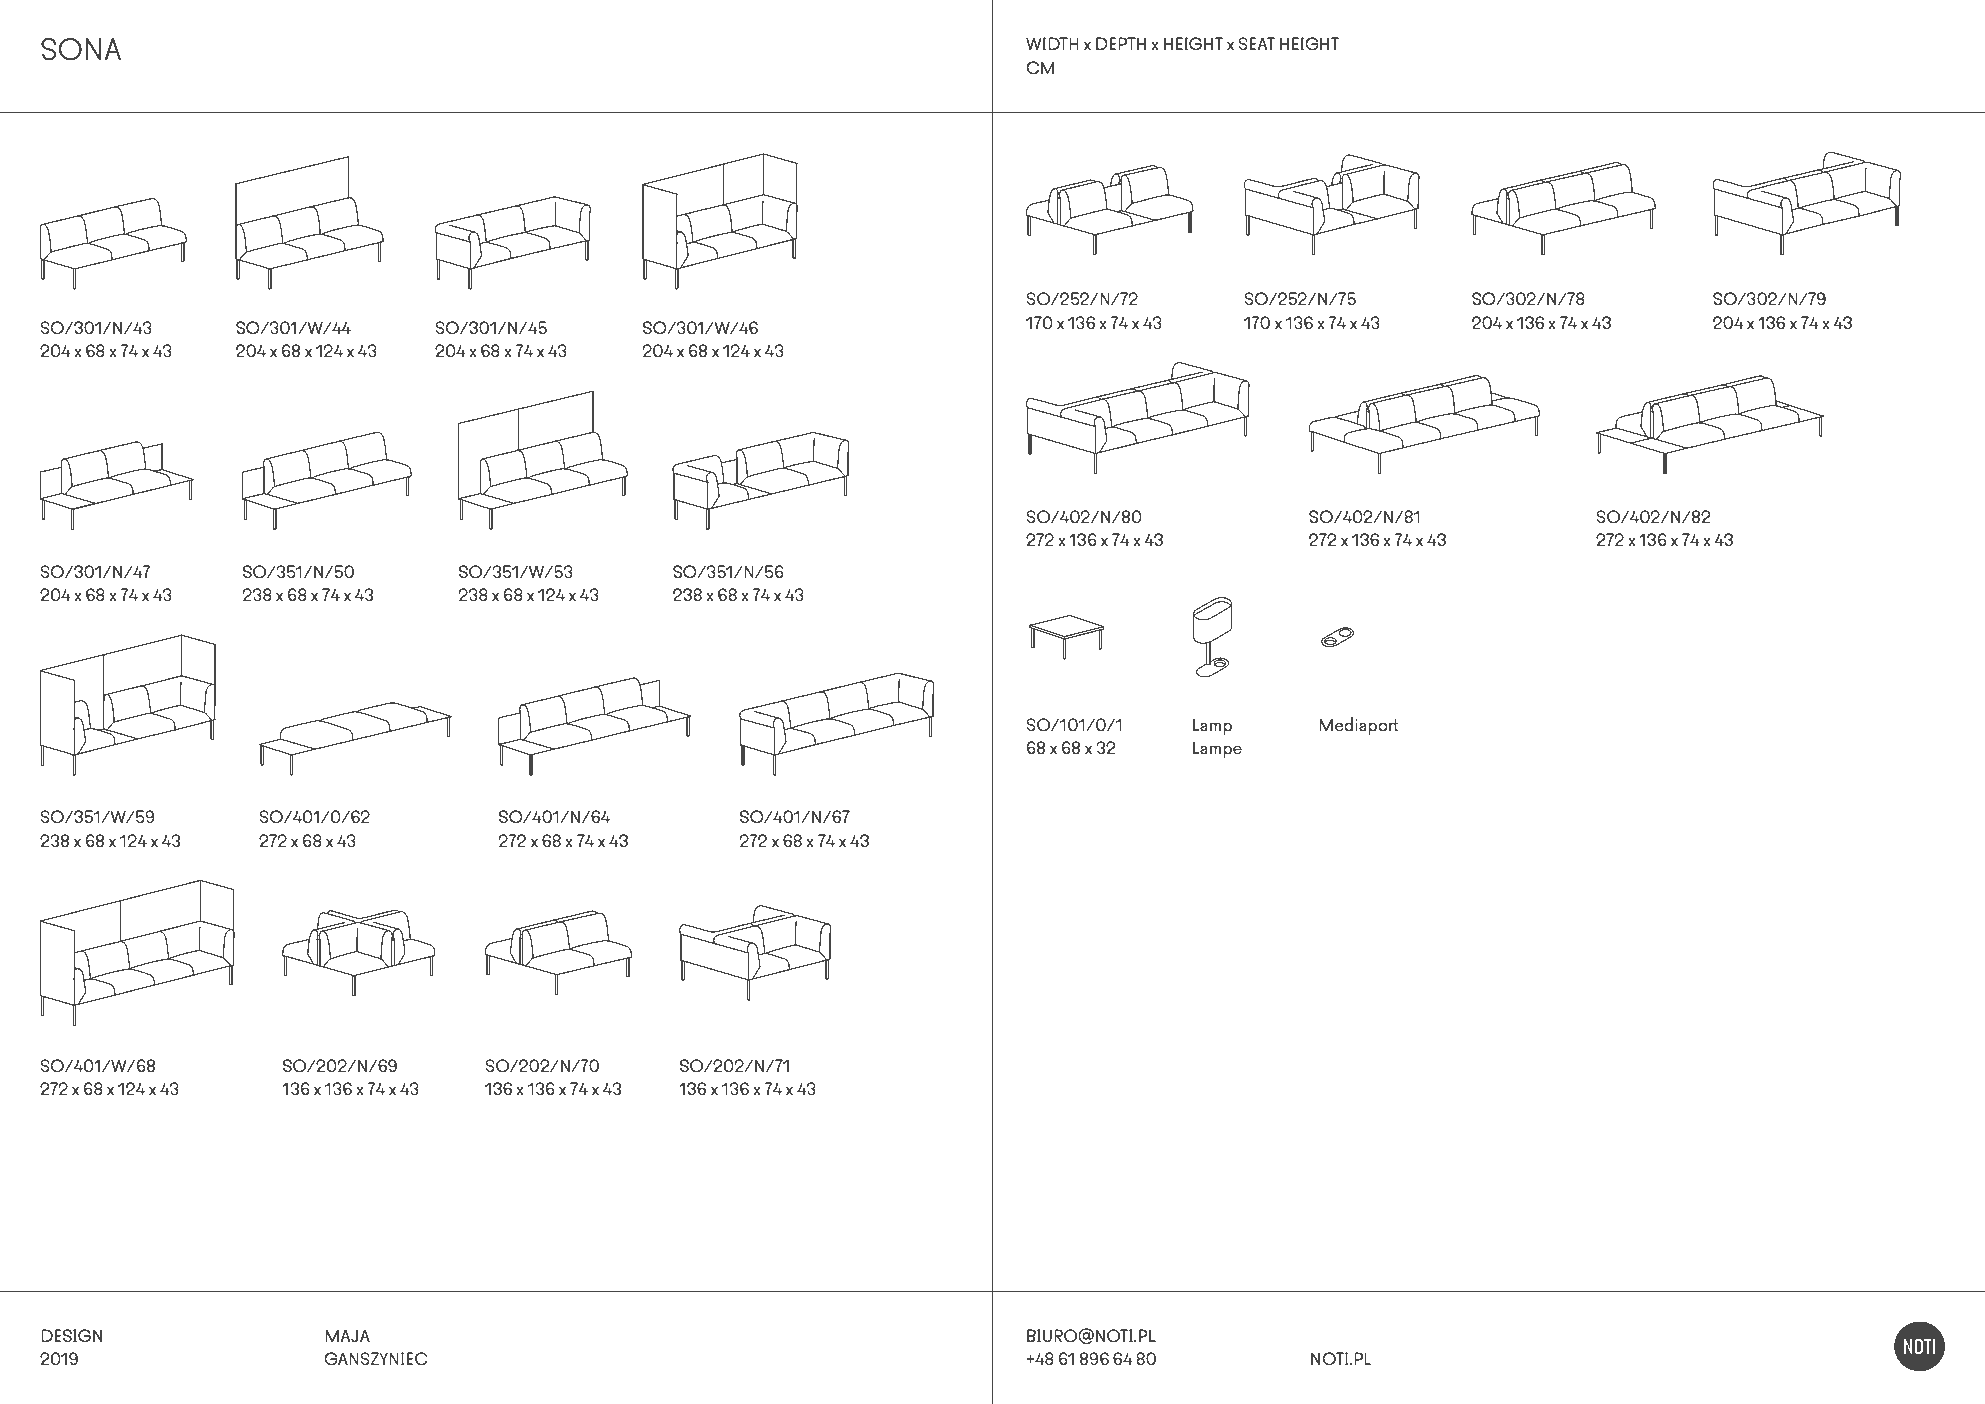 The height and width of the screenshot is (1404, 1985). What do you see at coordinates (347, 1335) in the screenshot?
I see `MAJA` at bounding box center [347, 1335].
